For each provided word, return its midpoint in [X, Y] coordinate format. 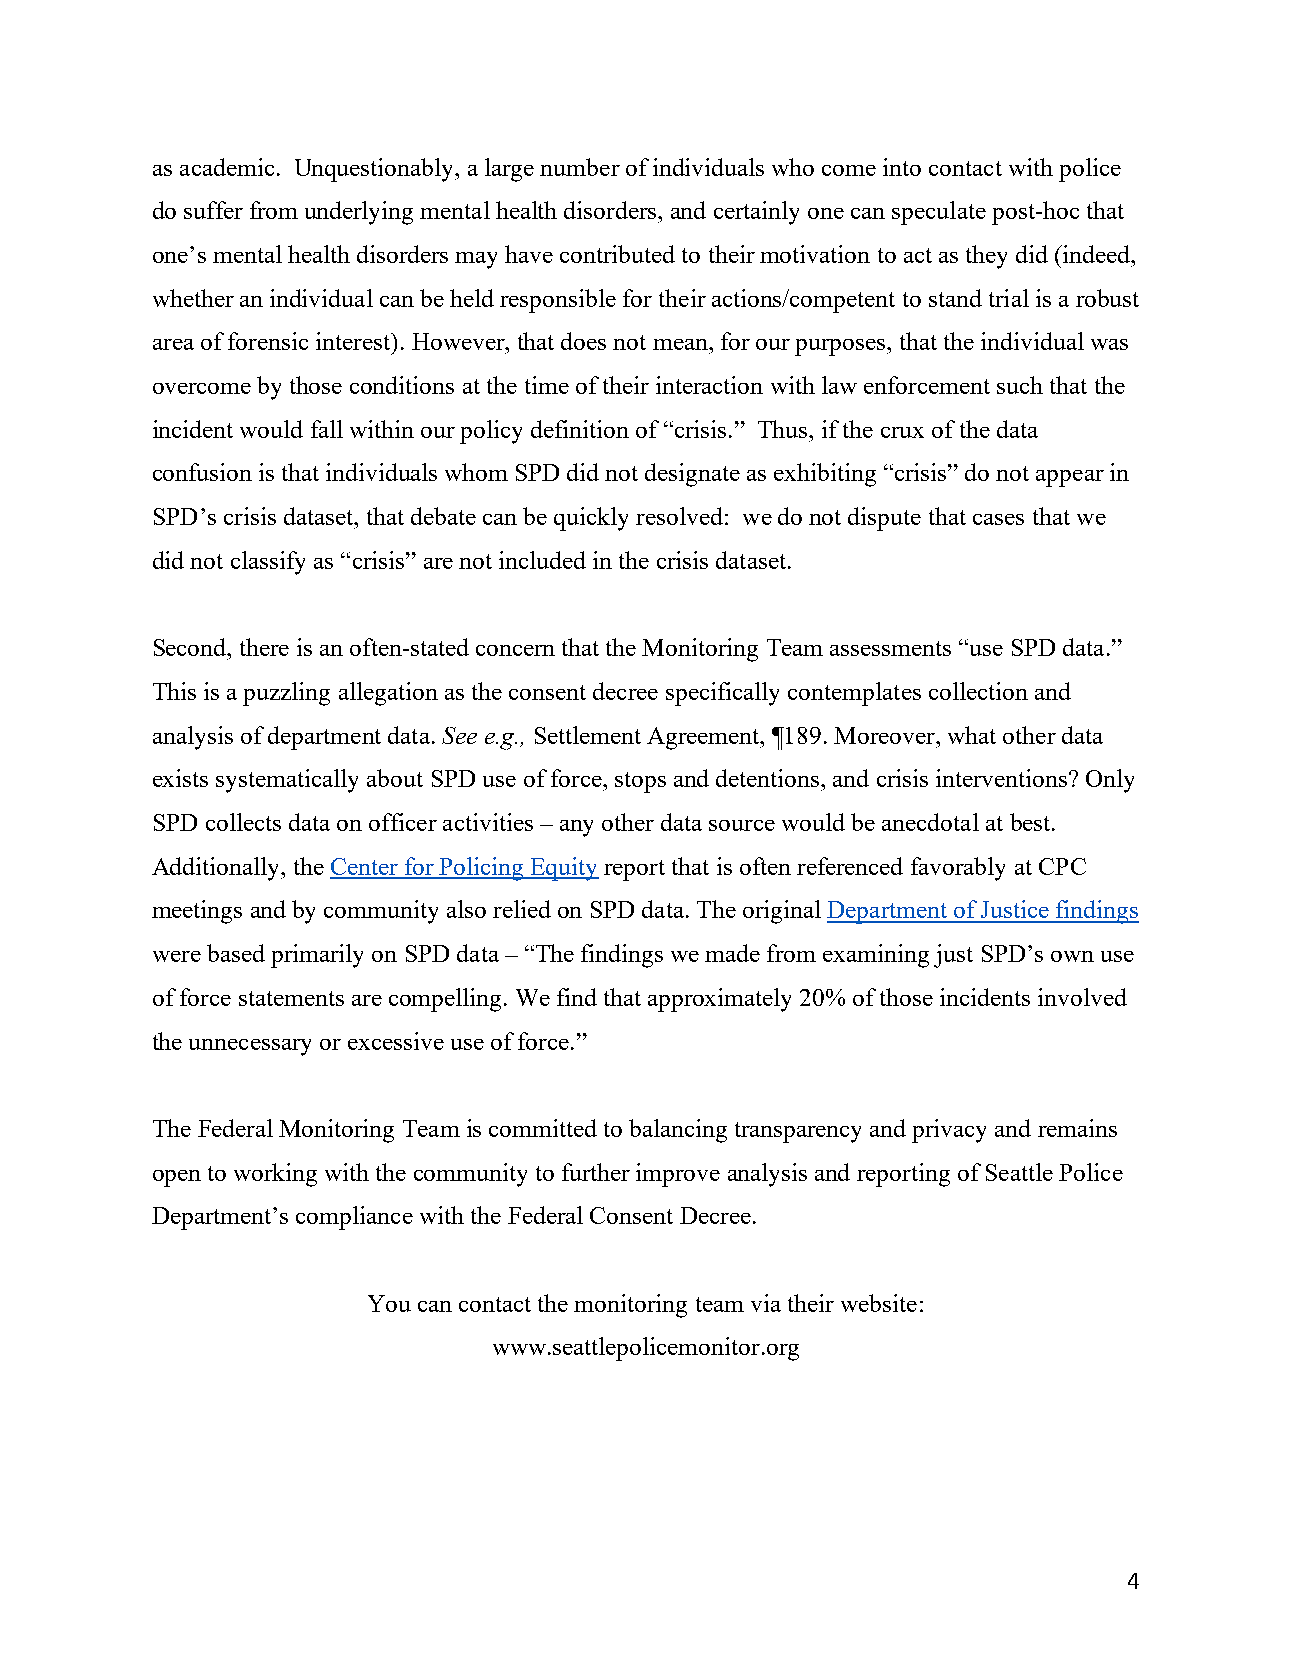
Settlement [588, 735]
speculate [939, 213]
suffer [213, 210]
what [972, 735]
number [580, 167]
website [879, 1303]
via [766, 1303]
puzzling [286, 694]
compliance [354, 1218]
